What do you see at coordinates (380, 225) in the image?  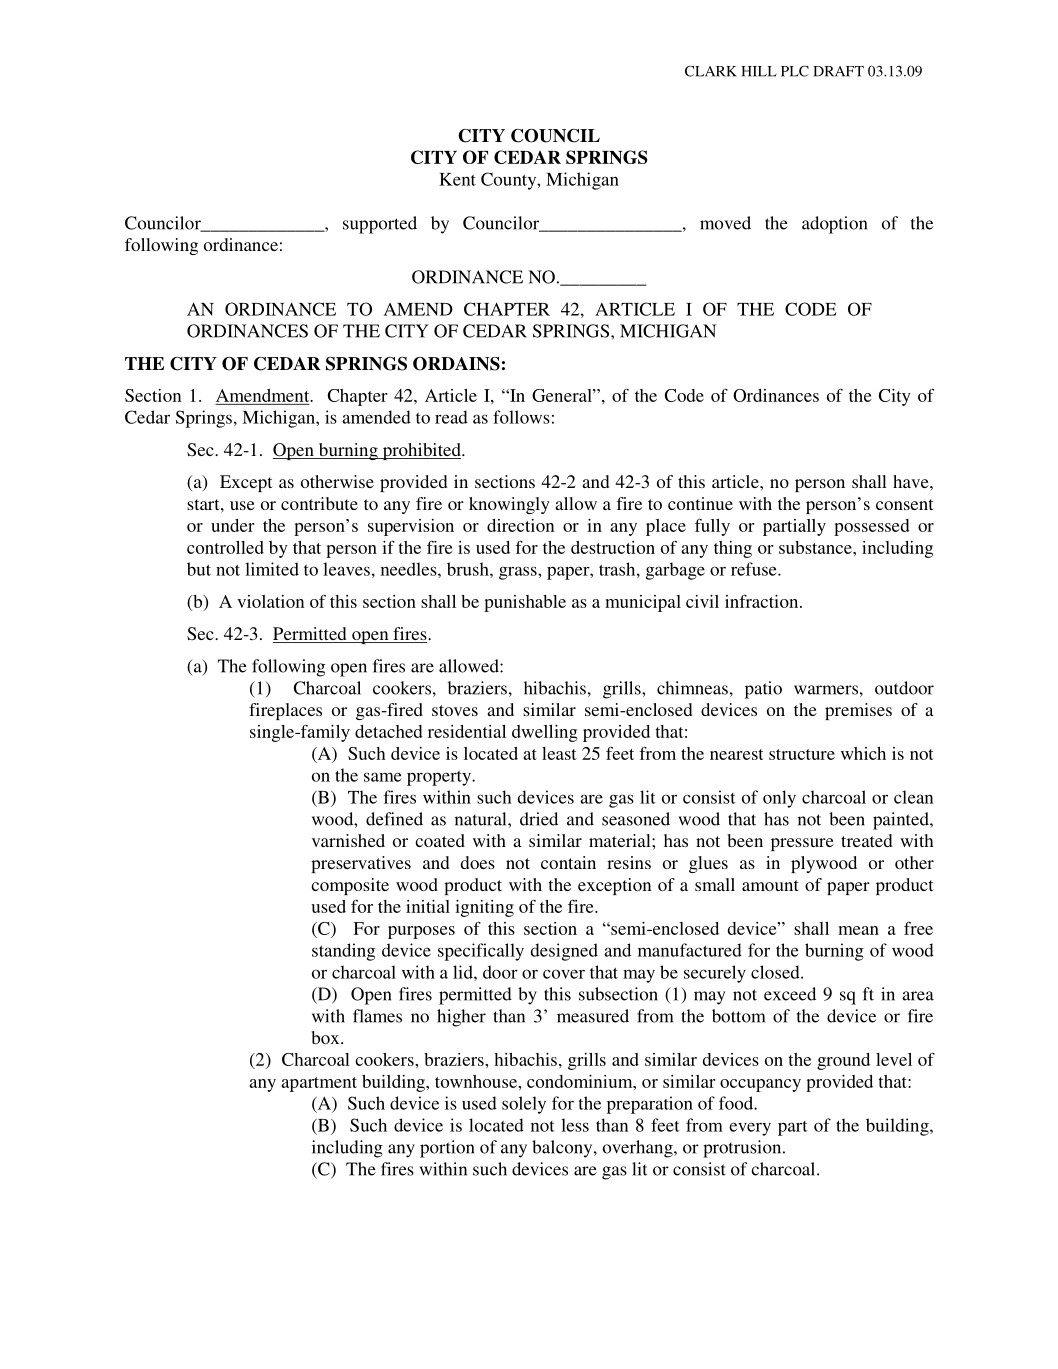 I see `supported` at bounding box center [380, 225].
